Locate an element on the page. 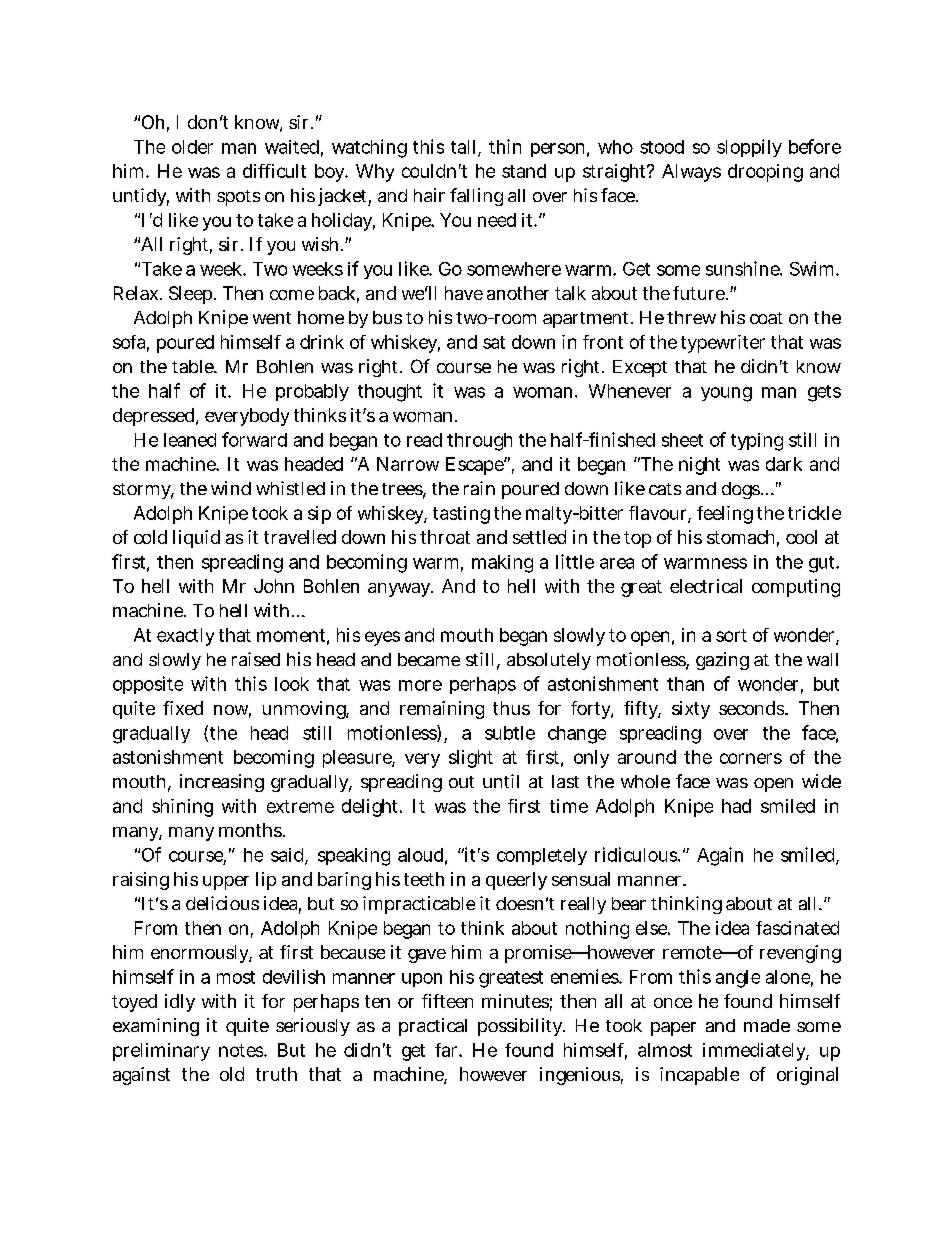  fixed is located at coordinates (183, 708).
